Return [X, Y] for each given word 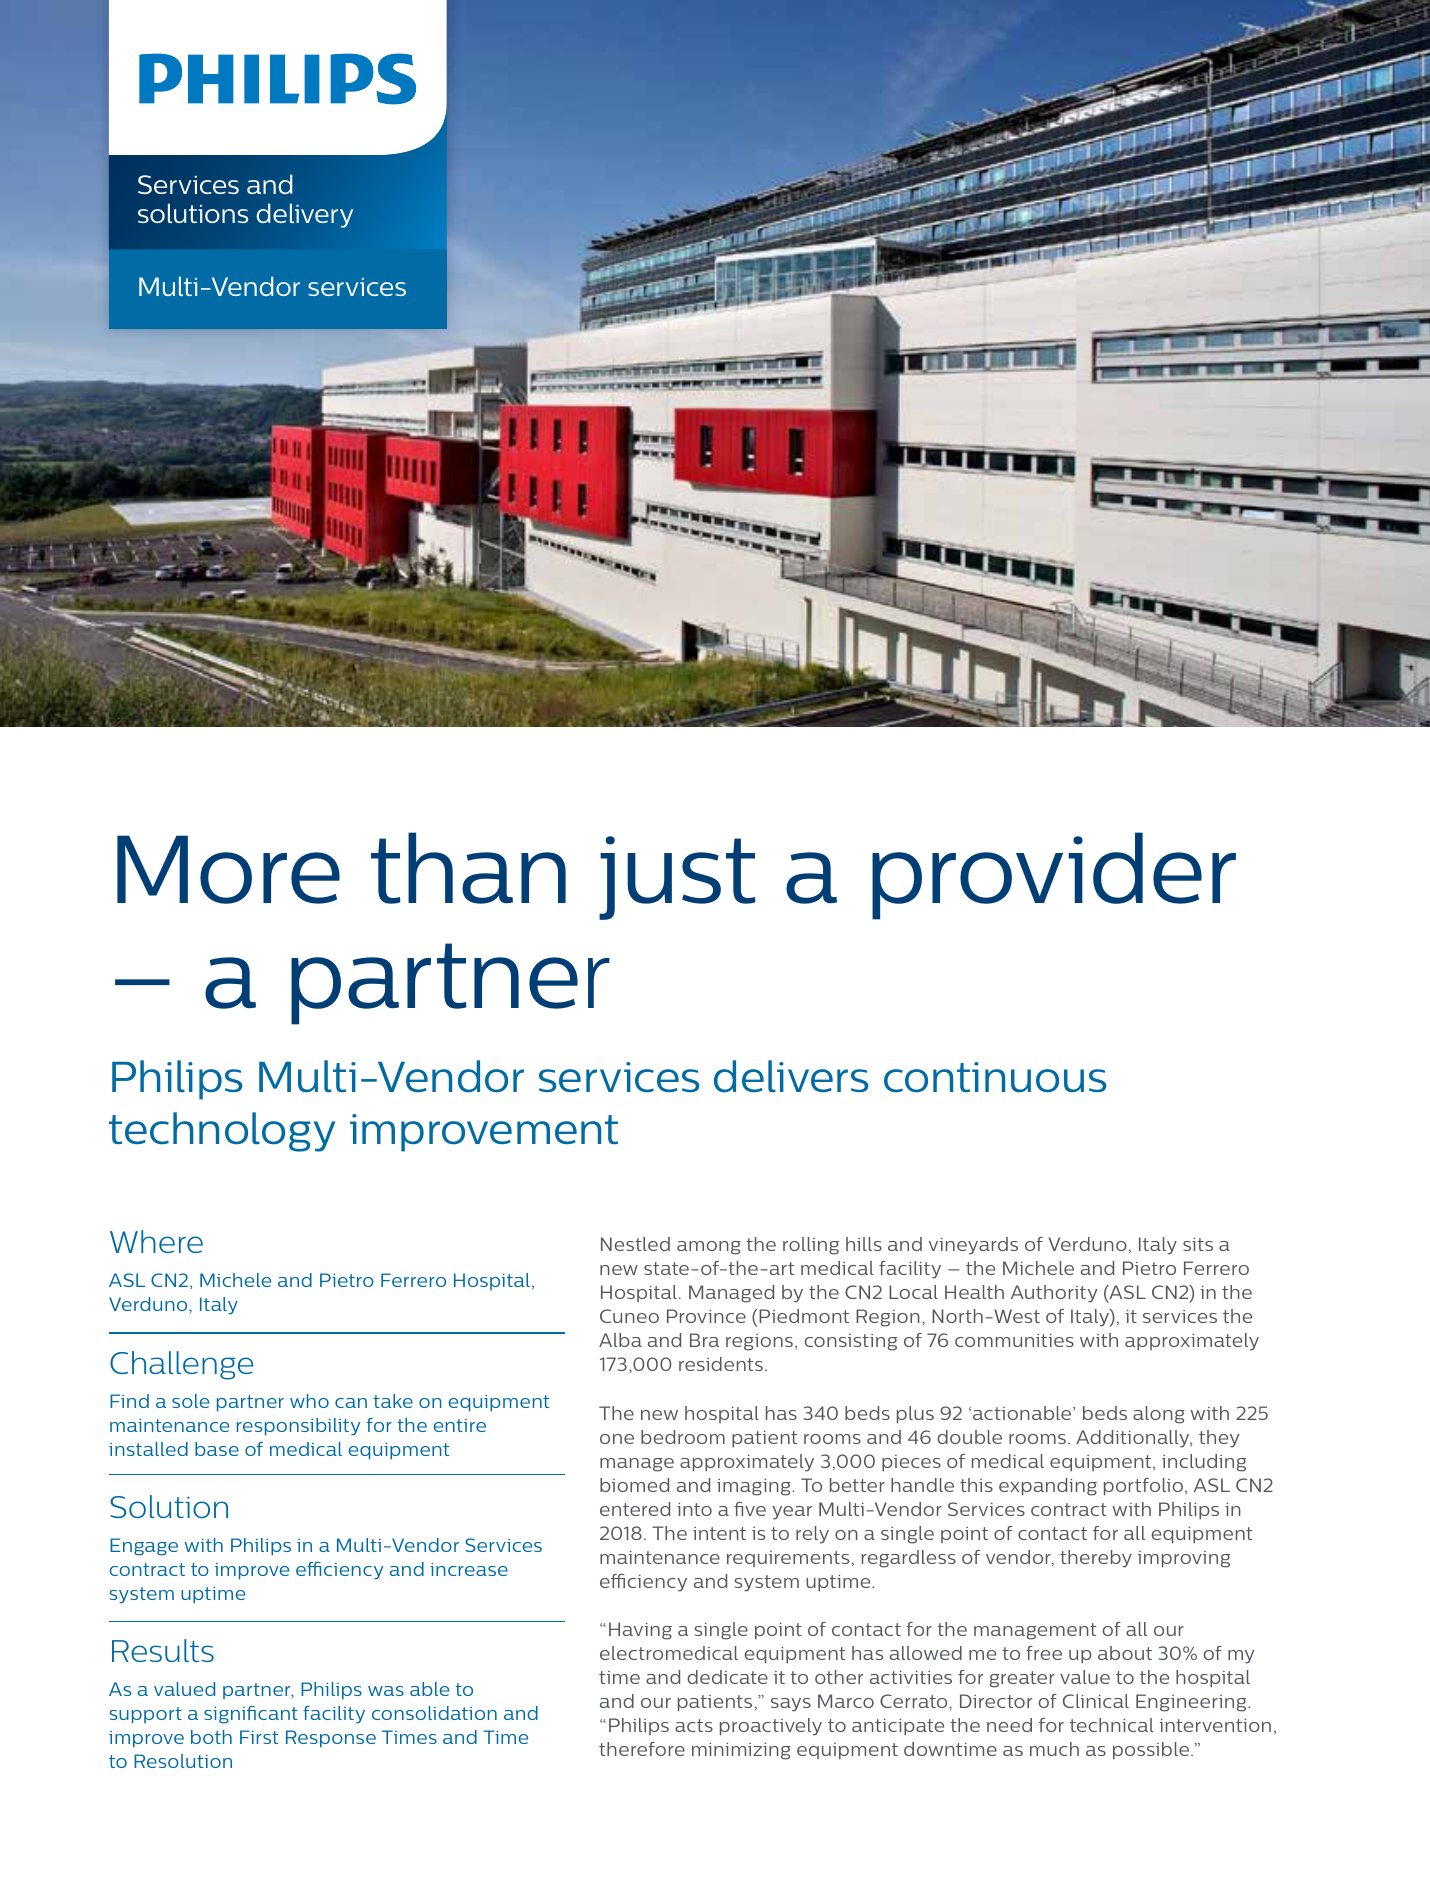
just [677, 878]
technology [222, 1132]
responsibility [298, 1427]
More [228, 869]
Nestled [635, 1244]
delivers [791, 1076]
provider [1054, 876]
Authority [1054, 1294]
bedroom [683, 1437]
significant [251, 1715]
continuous [995, 1077]
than [468, 868]
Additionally [1134, 1439]
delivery [305, 215]
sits [1198, 1244]
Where [156, 1241]
